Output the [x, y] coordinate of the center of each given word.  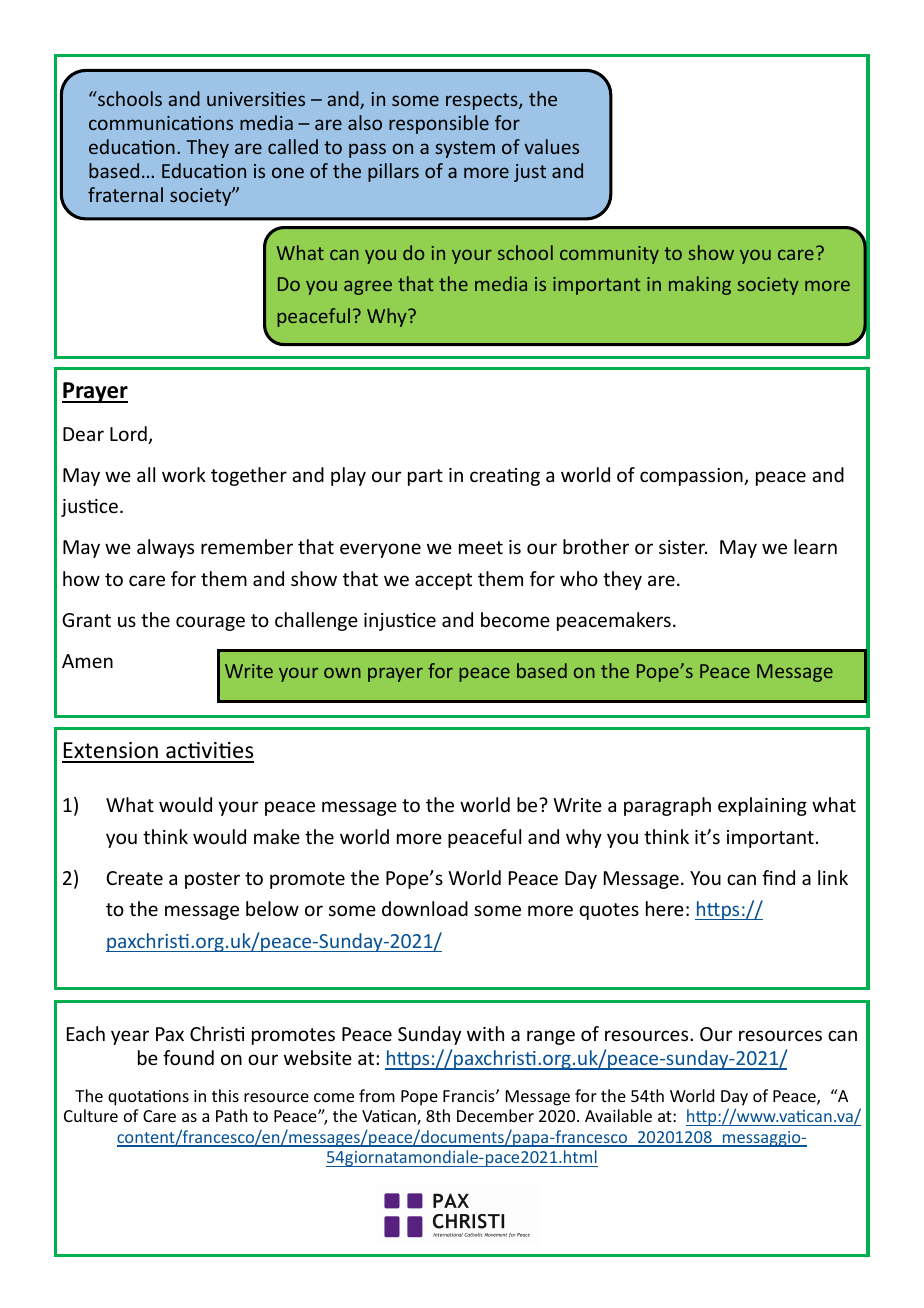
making [700, 285]
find [778, 877]
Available [618, 1115]
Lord [129, 435]
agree [368, 288]
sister [683, 547]
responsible [439, 124]
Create [134, 878]
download [425, 908]
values [551, 146]
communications [161, 123]
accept [443, 581]
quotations [148, 1098]
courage [210, 623]
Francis [470, 1096]
